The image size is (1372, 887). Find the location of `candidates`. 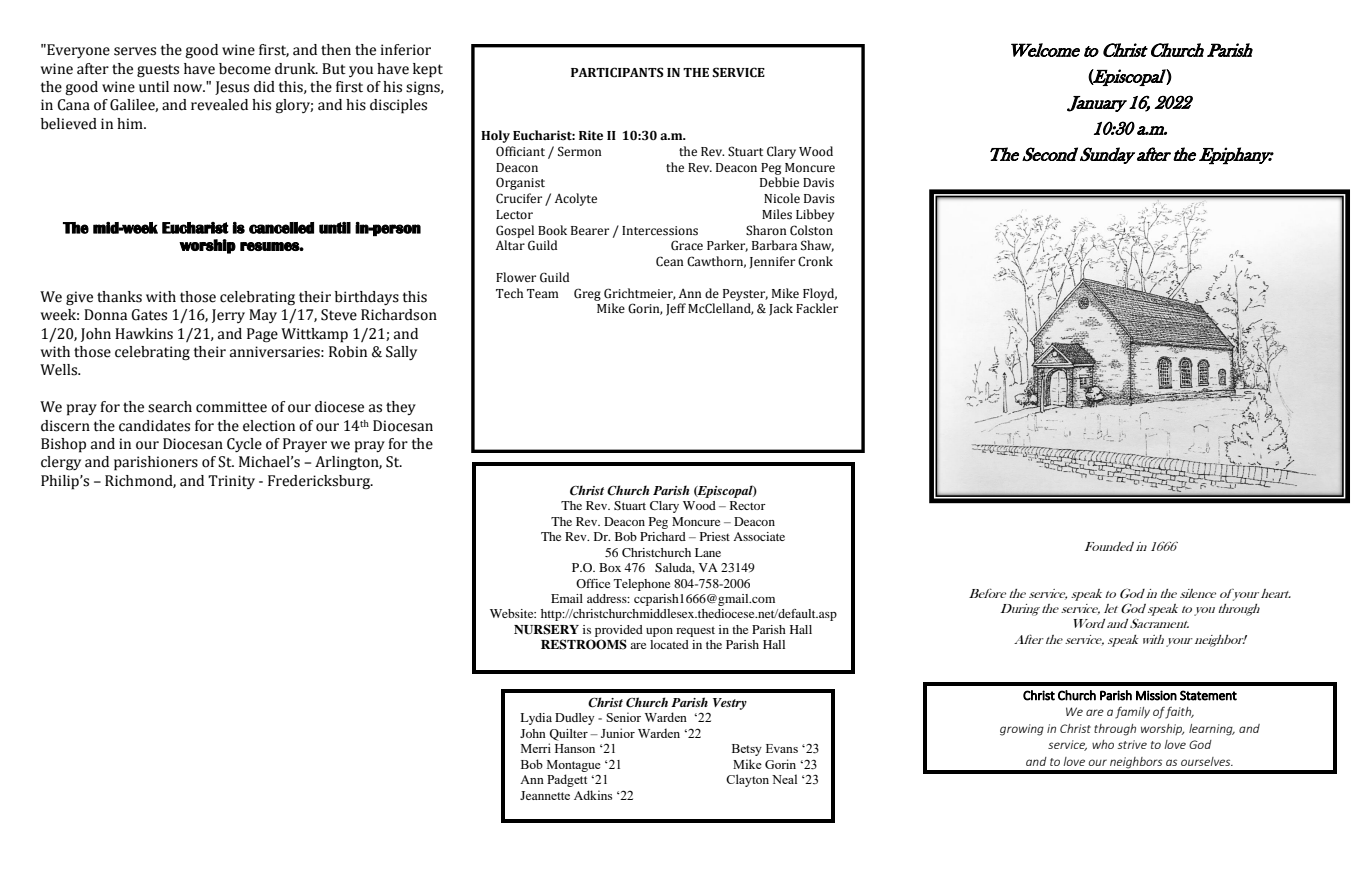

candidates is located at coordinates (154, 426).
